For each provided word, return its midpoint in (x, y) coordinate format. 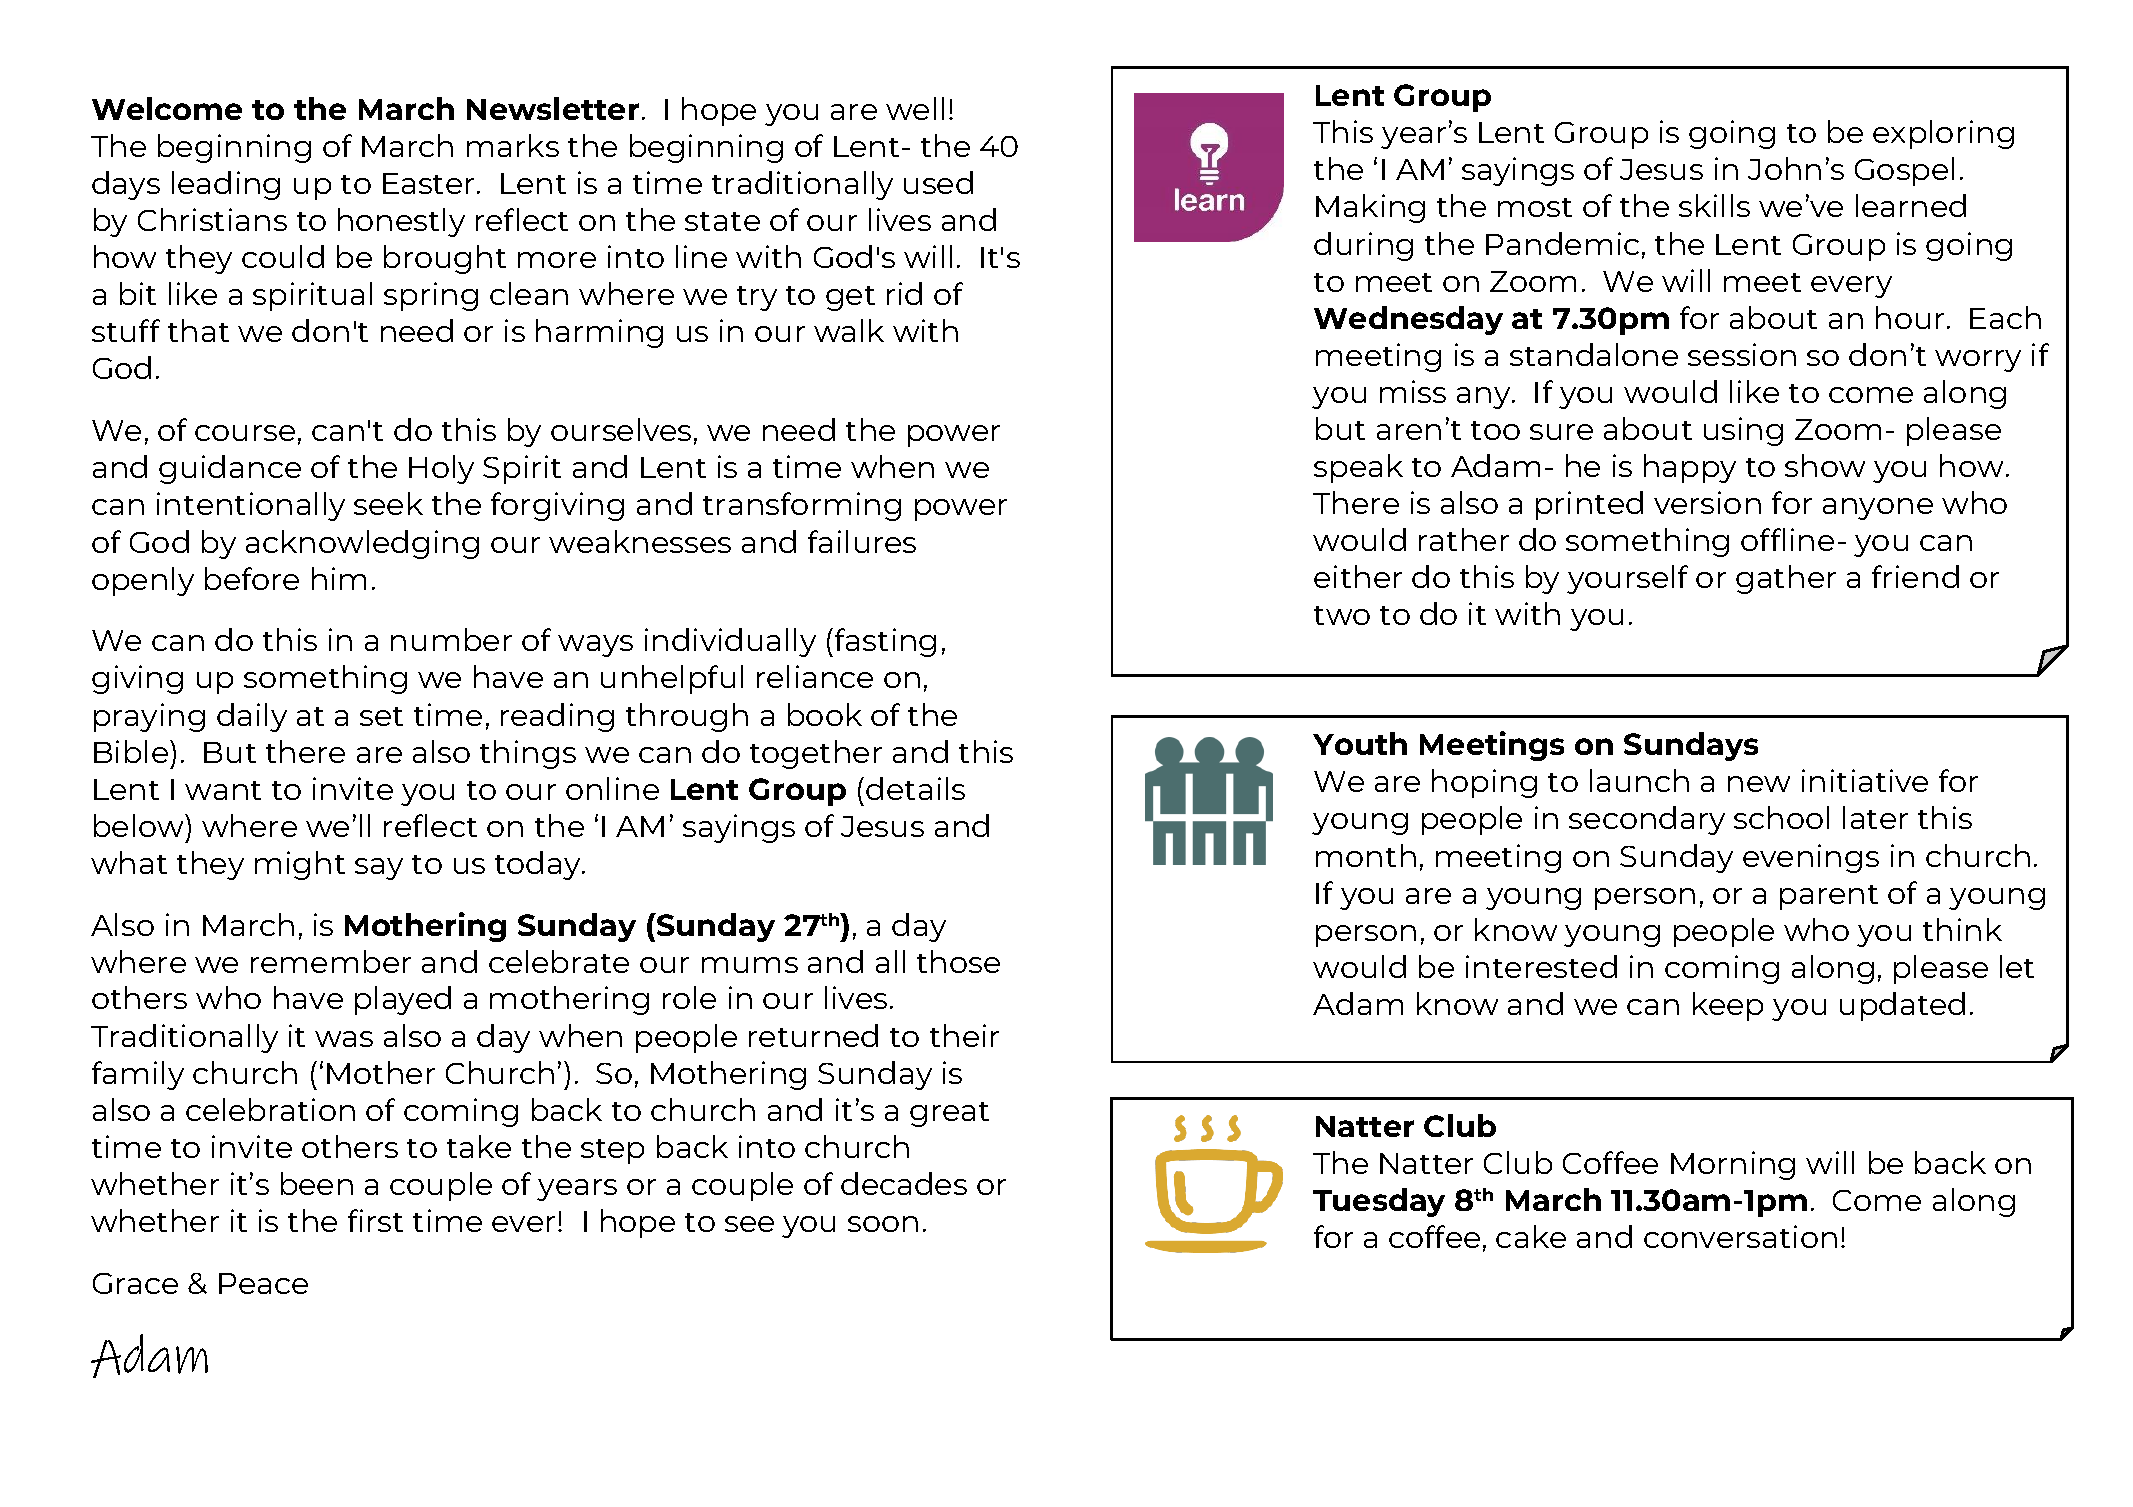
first (375, 1220)
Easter (428, 183)
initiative (1865, 780)
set (381, 716)
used (938, 182)
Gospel (1904, 171)
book (825, 714)
